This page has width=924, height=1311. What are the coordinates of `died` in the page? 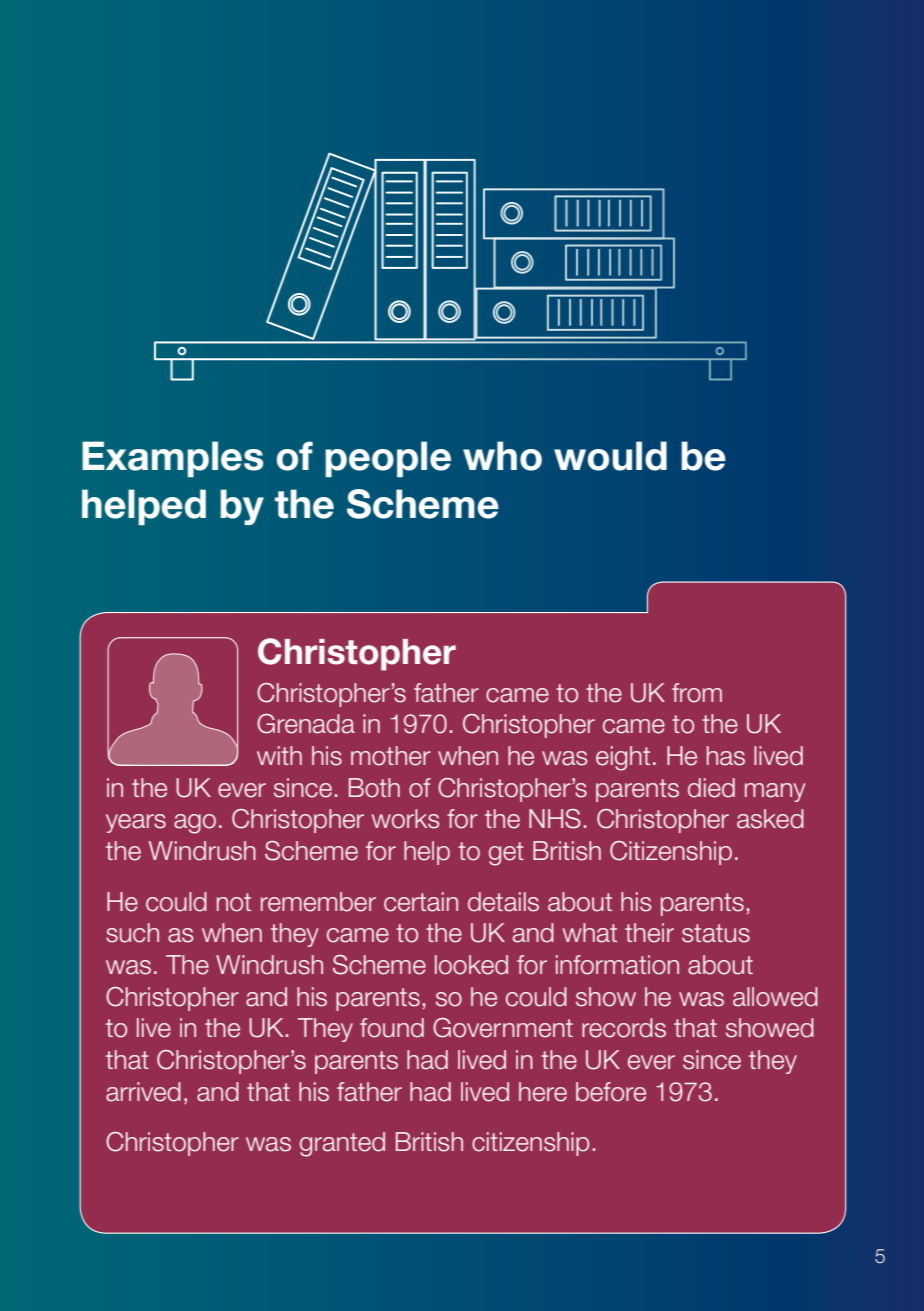 It's located at (711, 788).
